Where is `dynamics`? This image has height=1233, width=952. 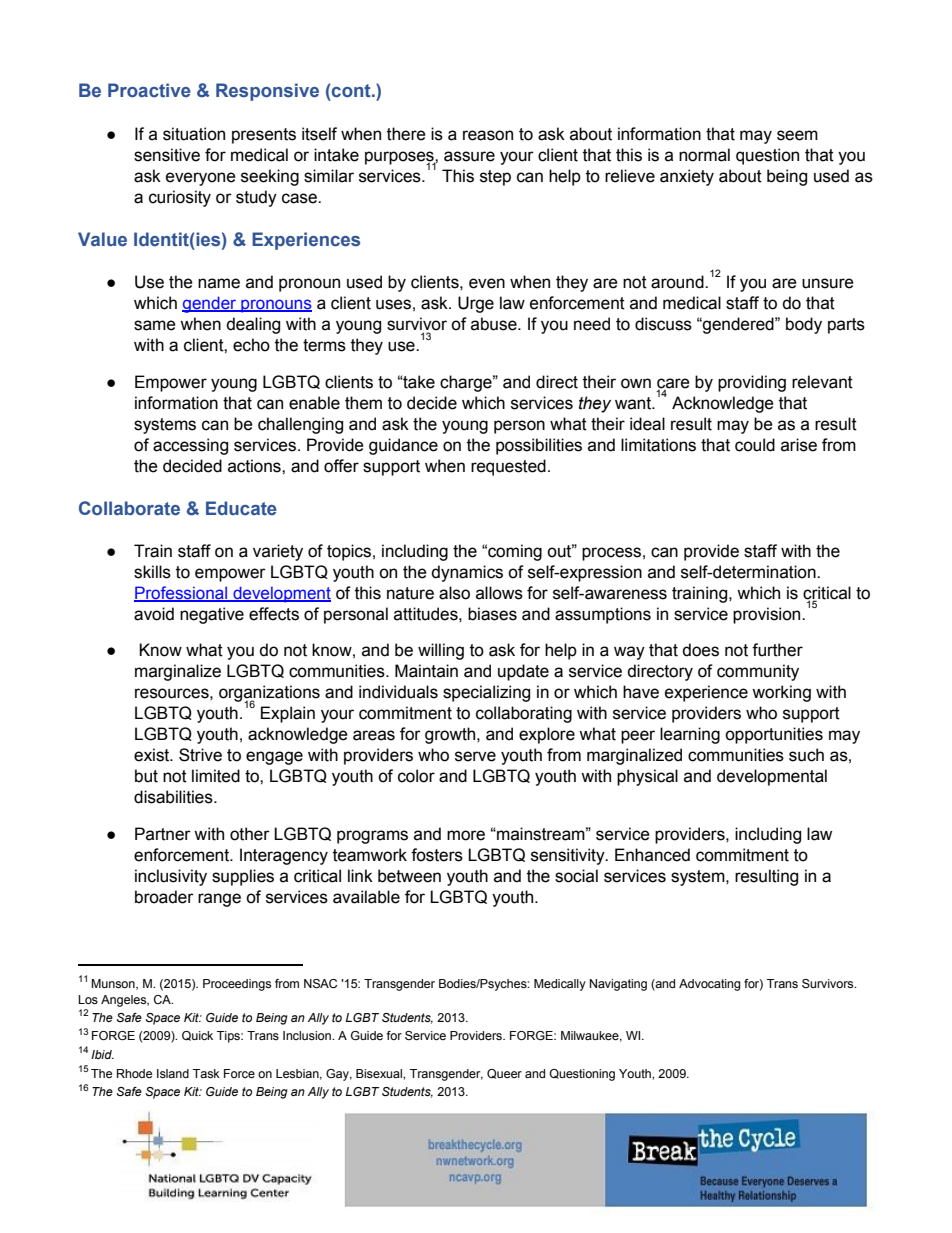 dynamics is located at coordinates (467, 573).
